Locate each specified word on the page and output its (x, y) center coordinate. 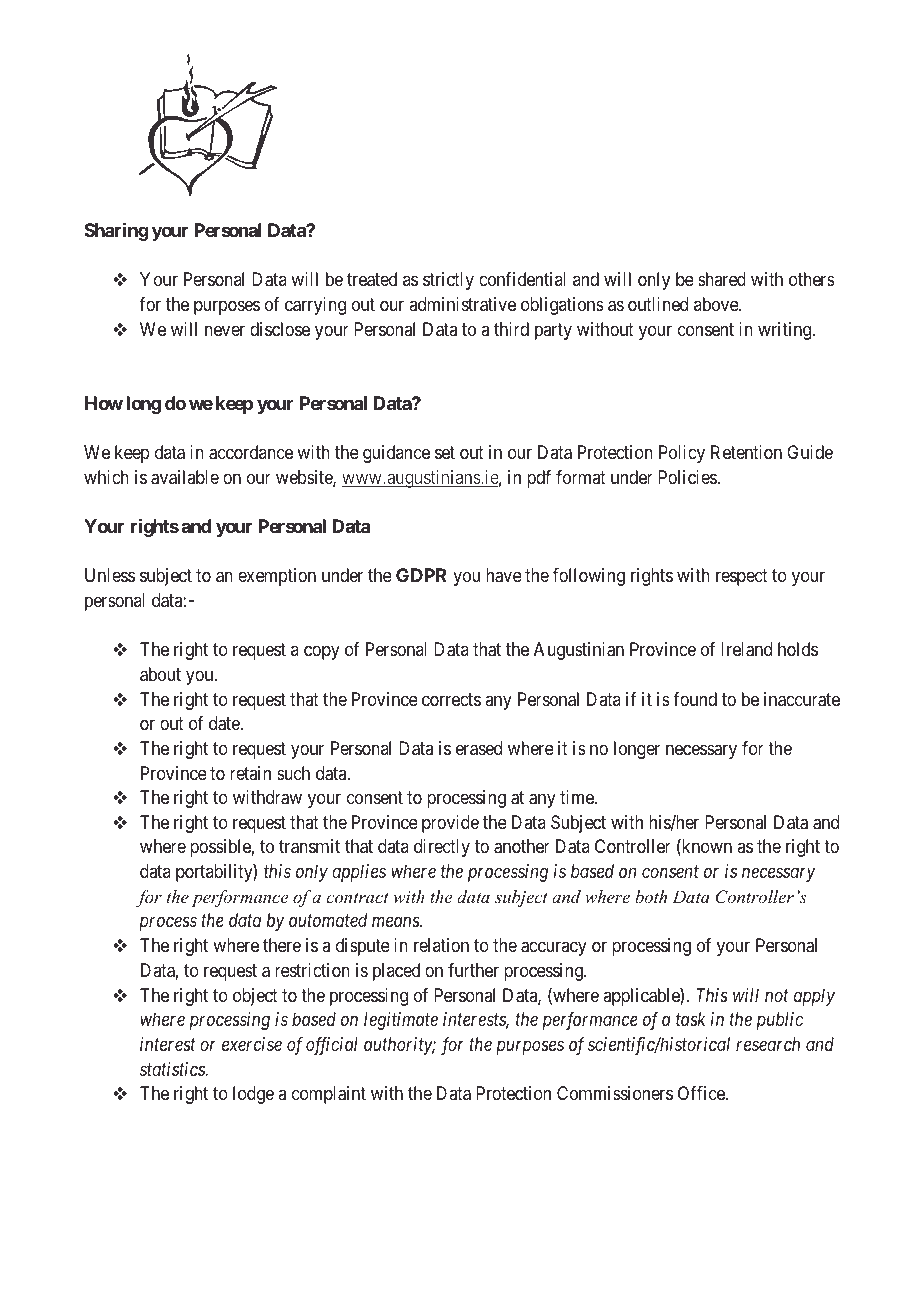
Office (702, 1093)
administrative (462, 304)
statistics (173, 1069)
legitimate (401, 1021)
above (717, 304)
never (225, 330)
